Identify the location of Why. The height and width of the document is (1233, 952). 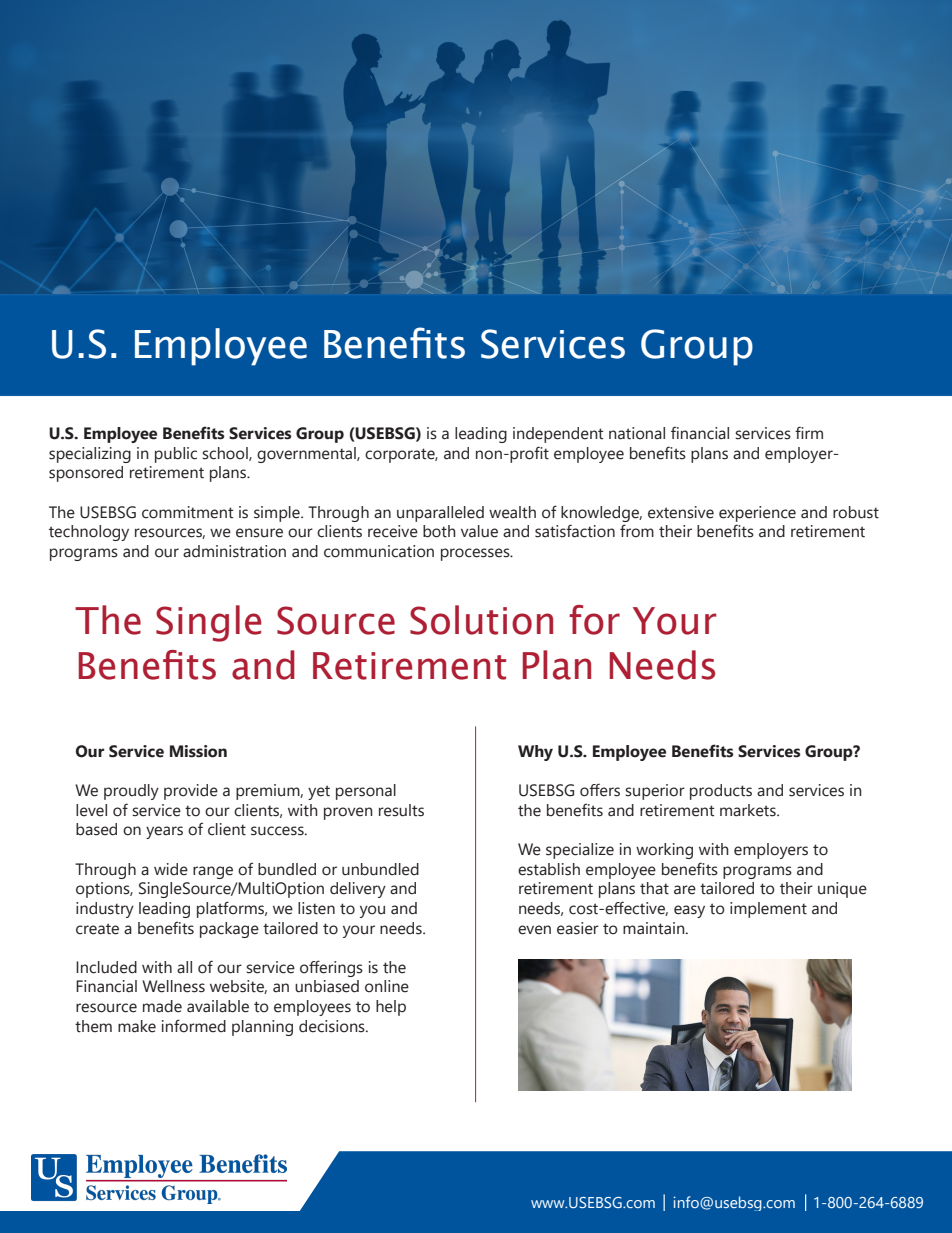
(535, 753).
